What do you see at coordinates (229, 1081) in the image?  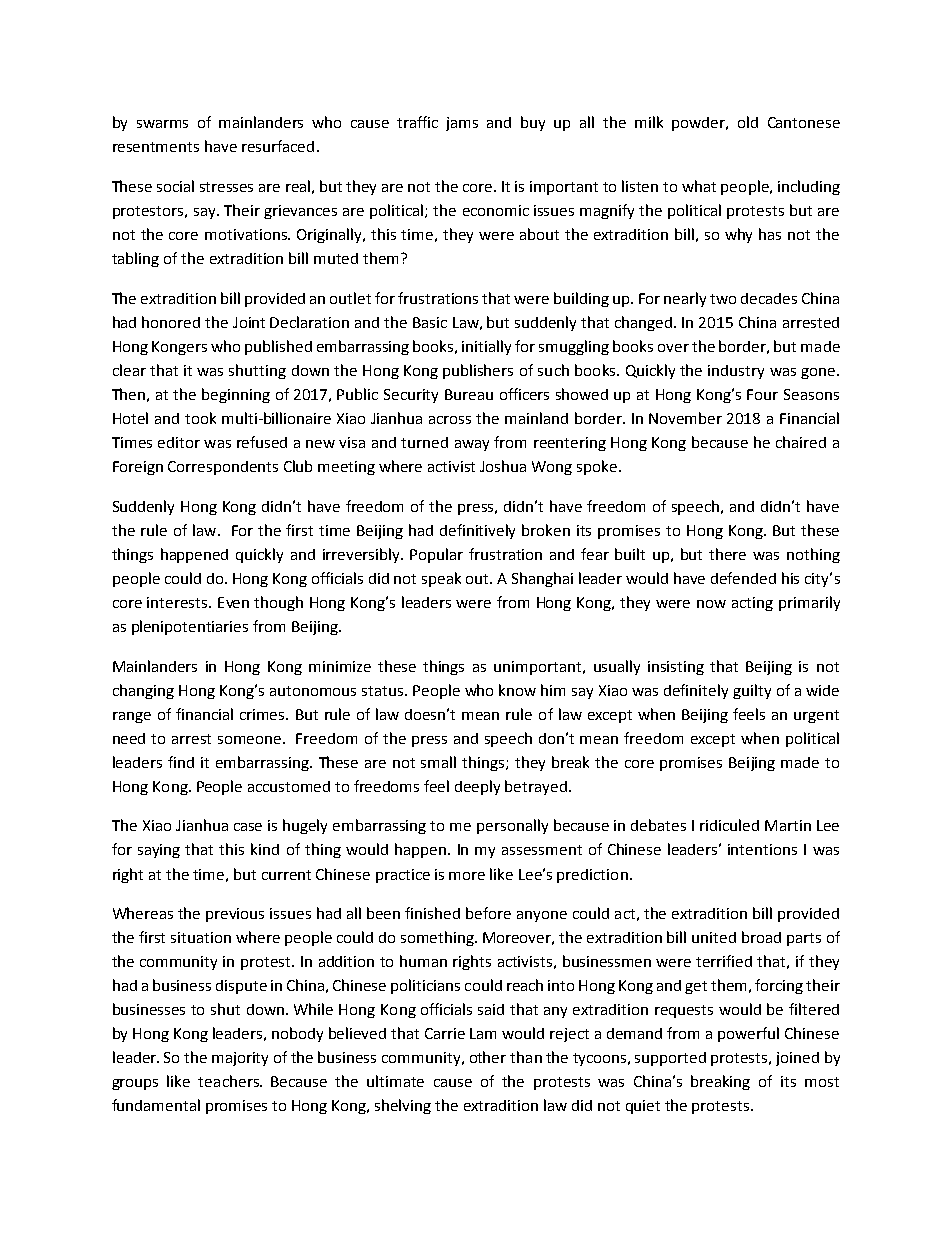 I see `teachers` at bounding box center [229, 1081].
